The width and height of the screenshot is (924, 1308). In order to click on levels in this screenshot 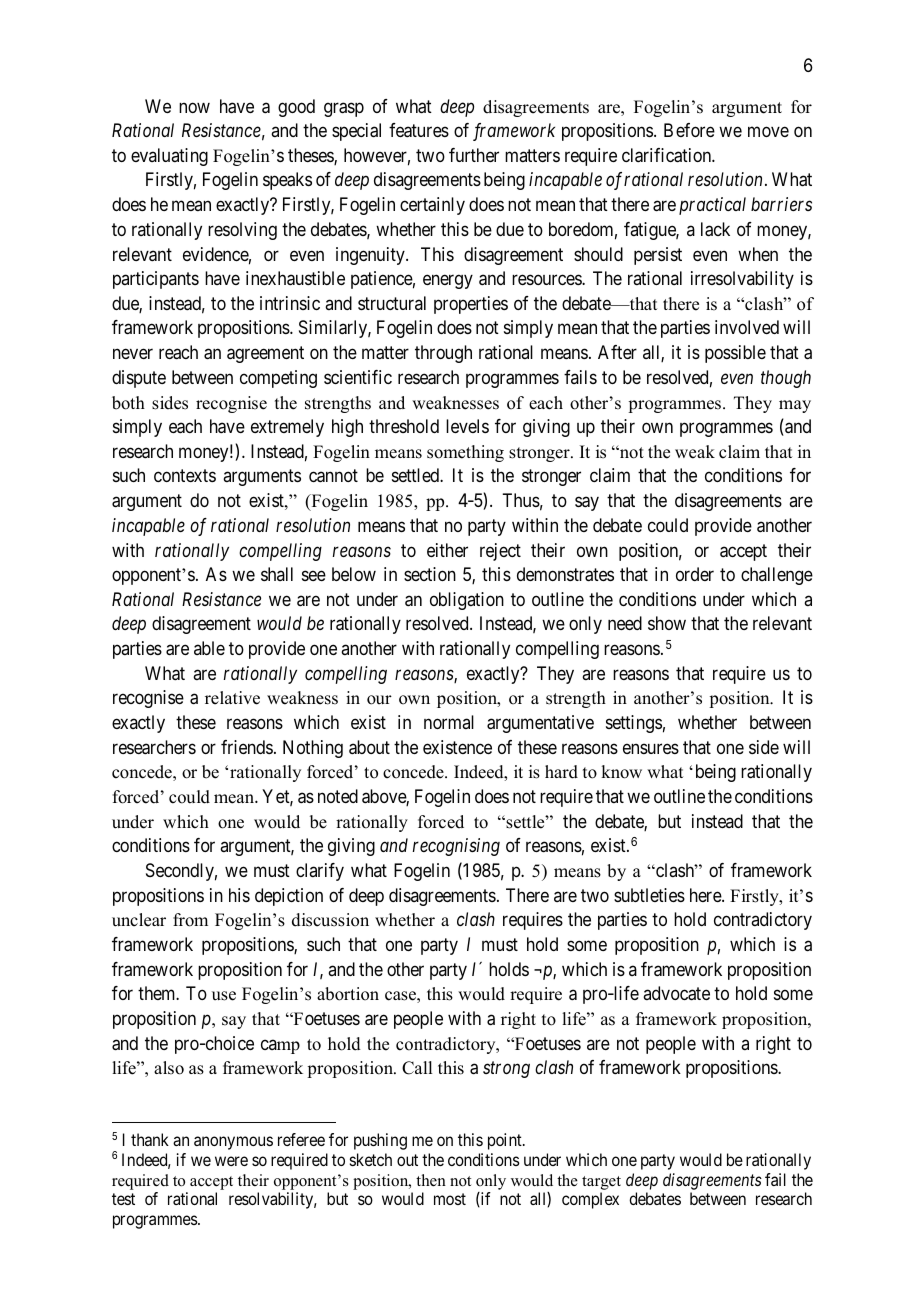, I will do `click(467, 426)`.
